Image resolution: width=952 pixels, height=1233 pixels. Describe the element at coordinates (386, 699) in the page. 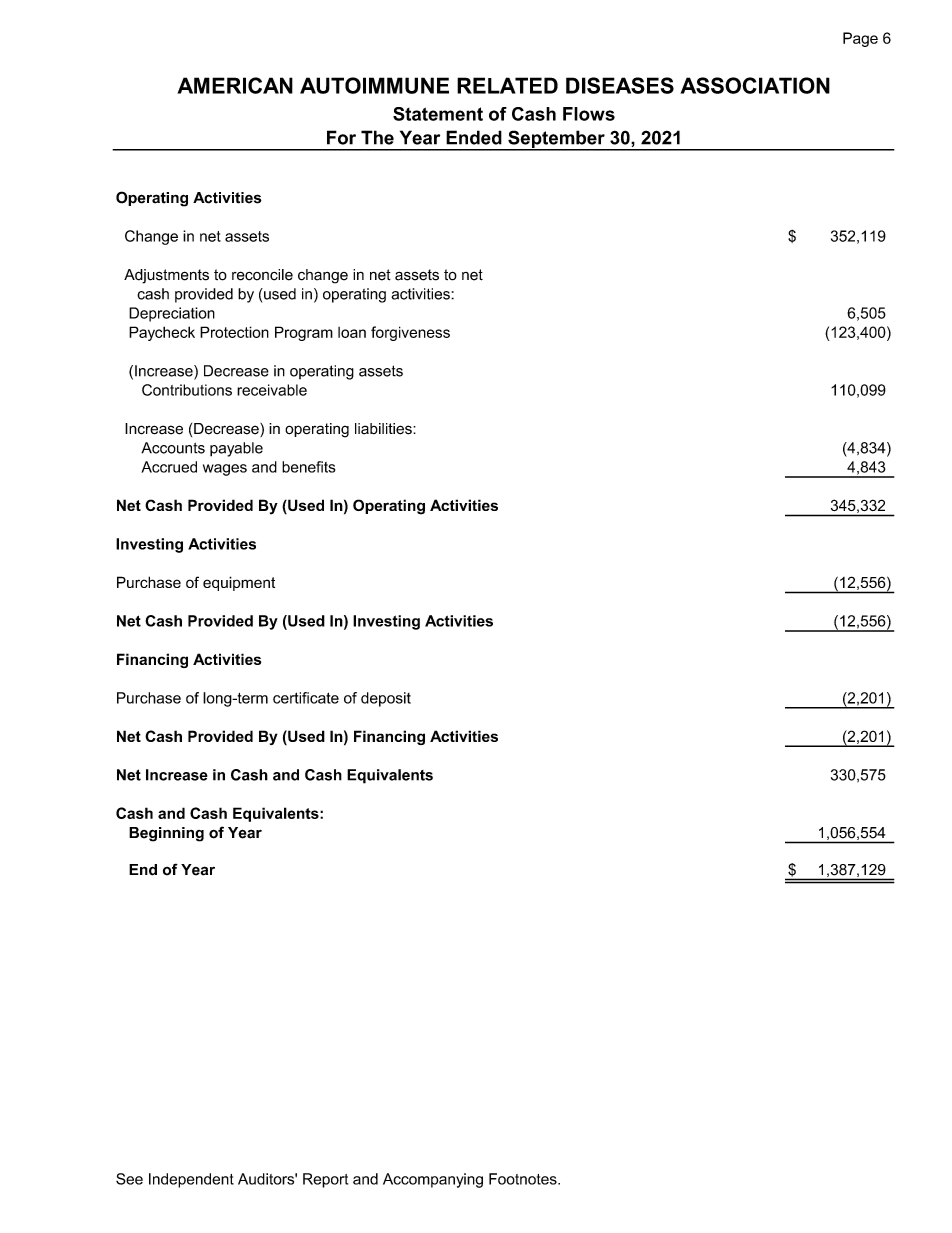

I see `deposit` at that location.
